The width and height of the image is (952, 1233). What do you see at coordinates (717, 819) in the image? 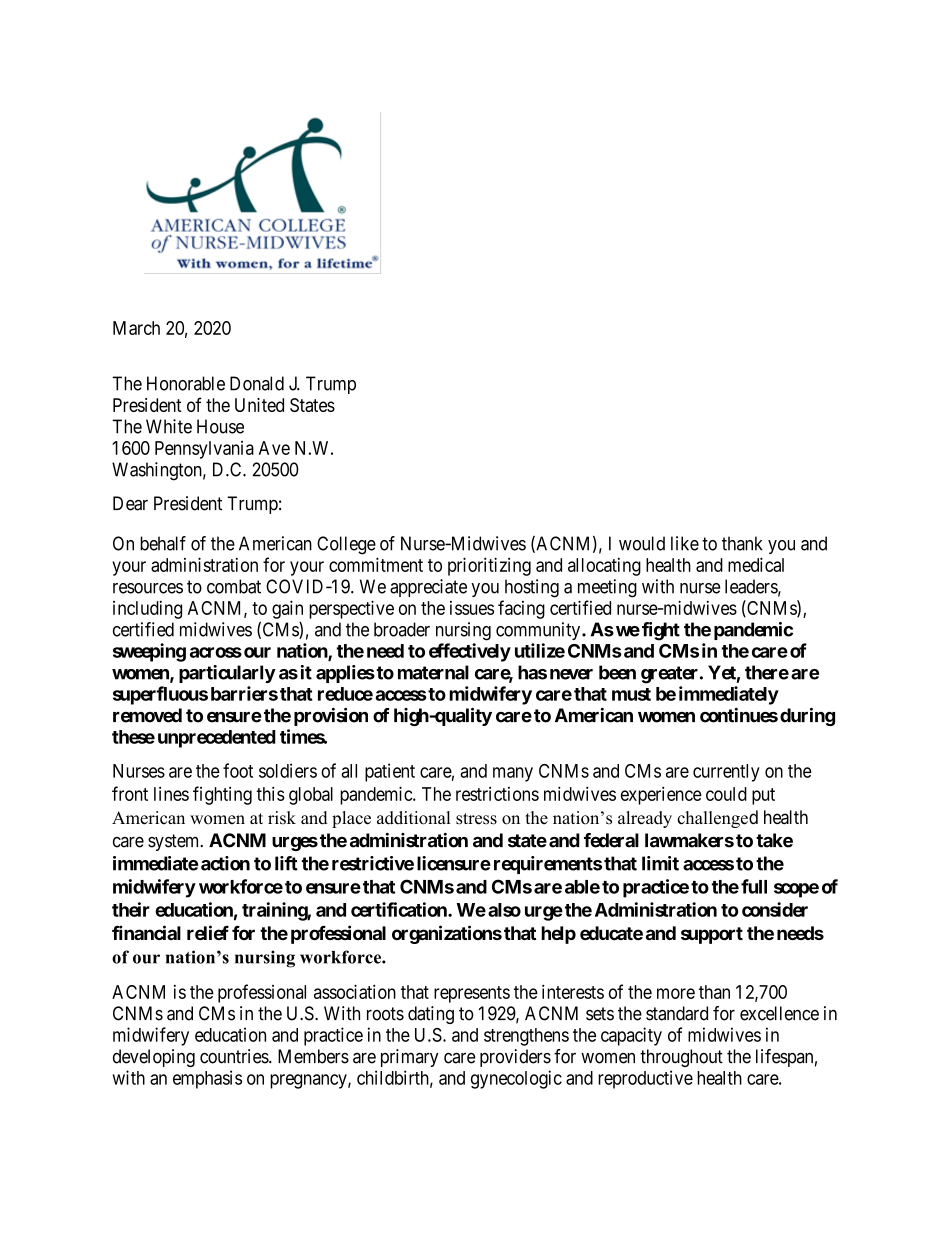
I see `challenged` at bounding box center [717, 819].
